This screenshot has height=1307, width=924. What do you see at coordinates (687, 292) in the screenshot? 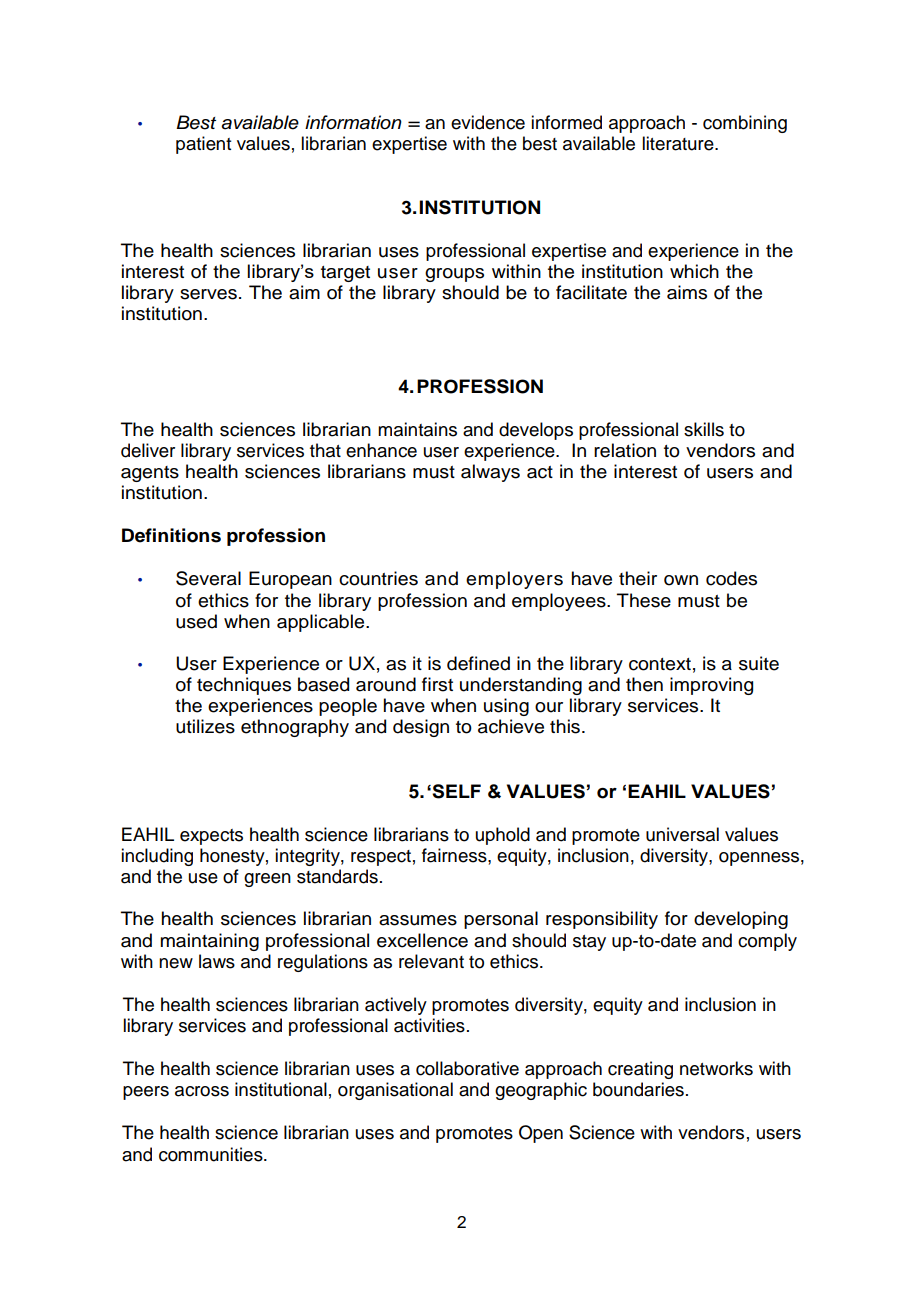
I see `aims` at bounding box center [687, 292].
